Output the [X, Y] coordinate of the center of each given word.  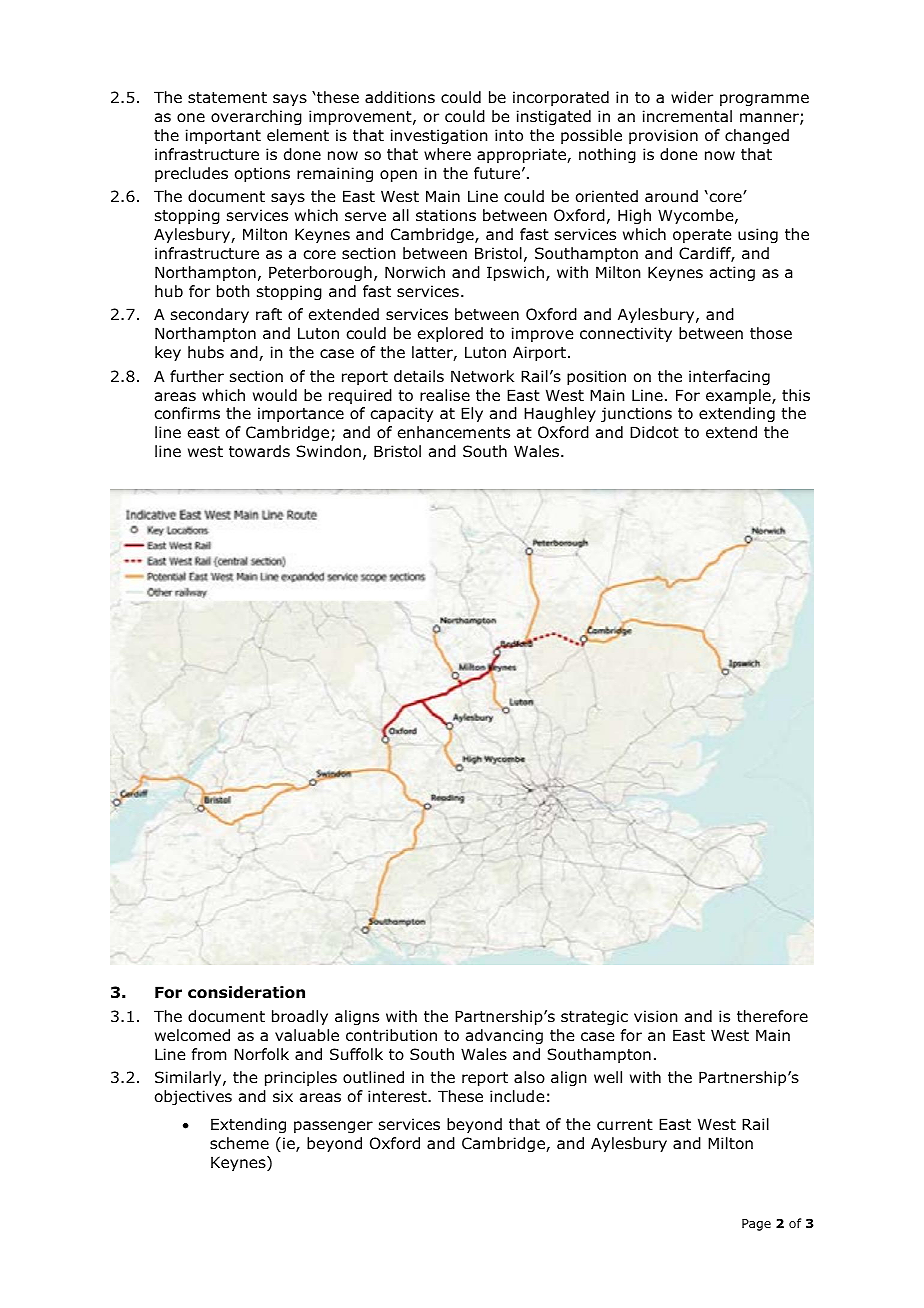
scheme [239, 1143]
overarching [256, 117]
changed [757, 136]
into [509, 135]
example [739, 396]
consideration [246, 992]
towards [259, 451]
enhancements [454, 432]
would [275, 395]
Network [482, 376]
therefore [772, 1016]
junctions [636, 414]
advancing [504, 1036]
